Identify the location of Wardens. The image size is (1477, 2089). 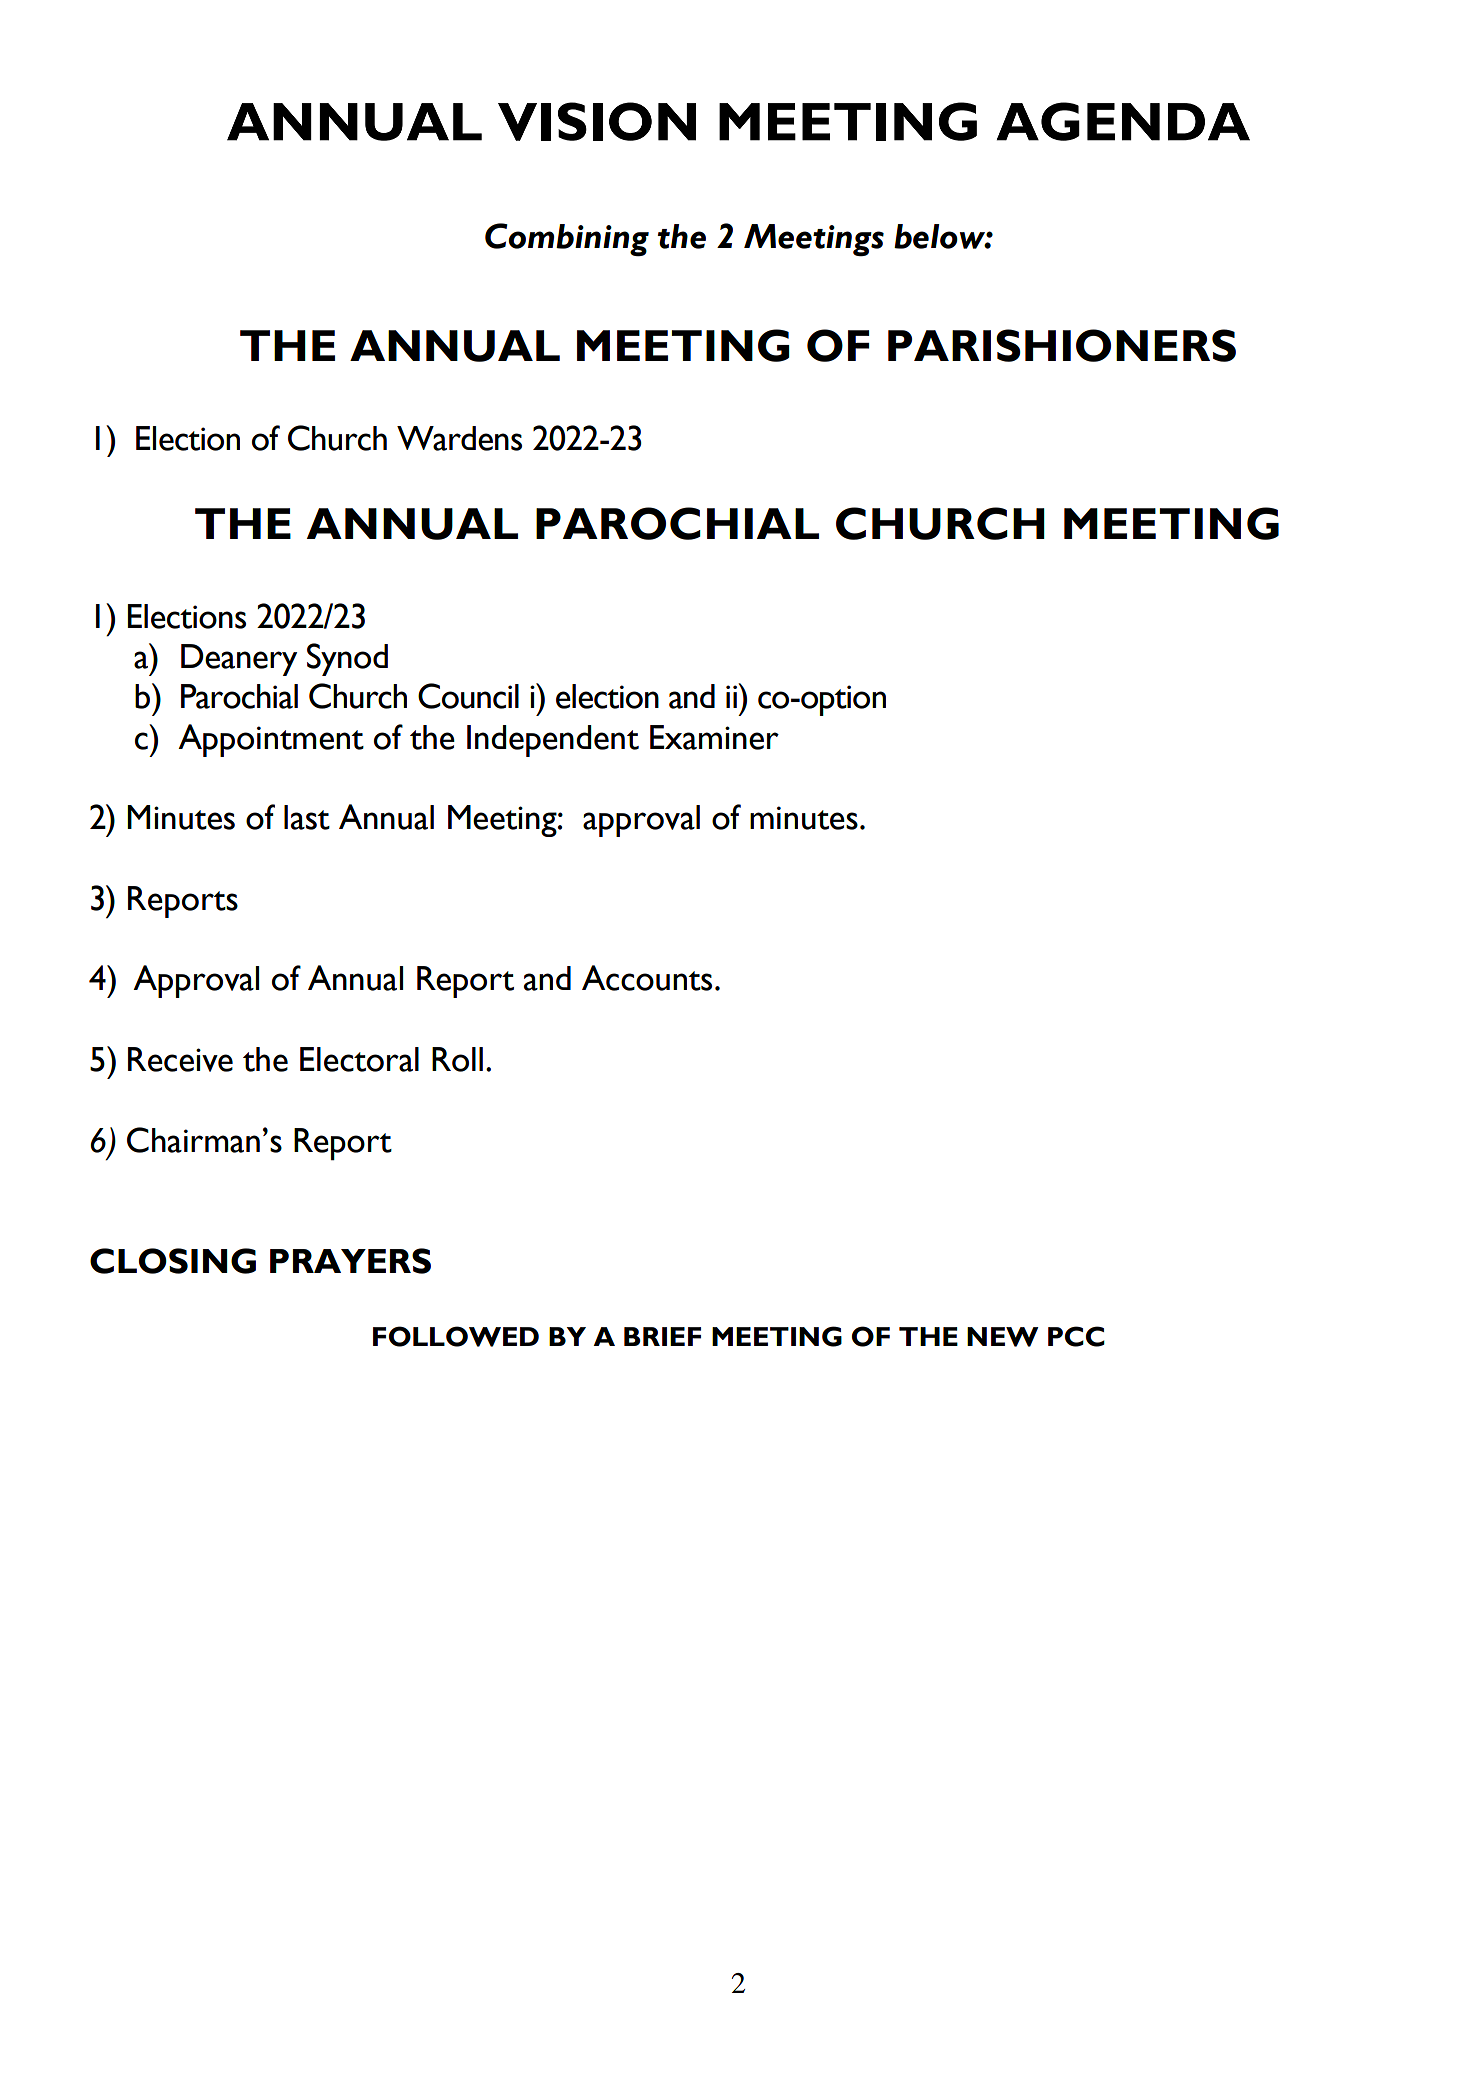
(459, 438).
